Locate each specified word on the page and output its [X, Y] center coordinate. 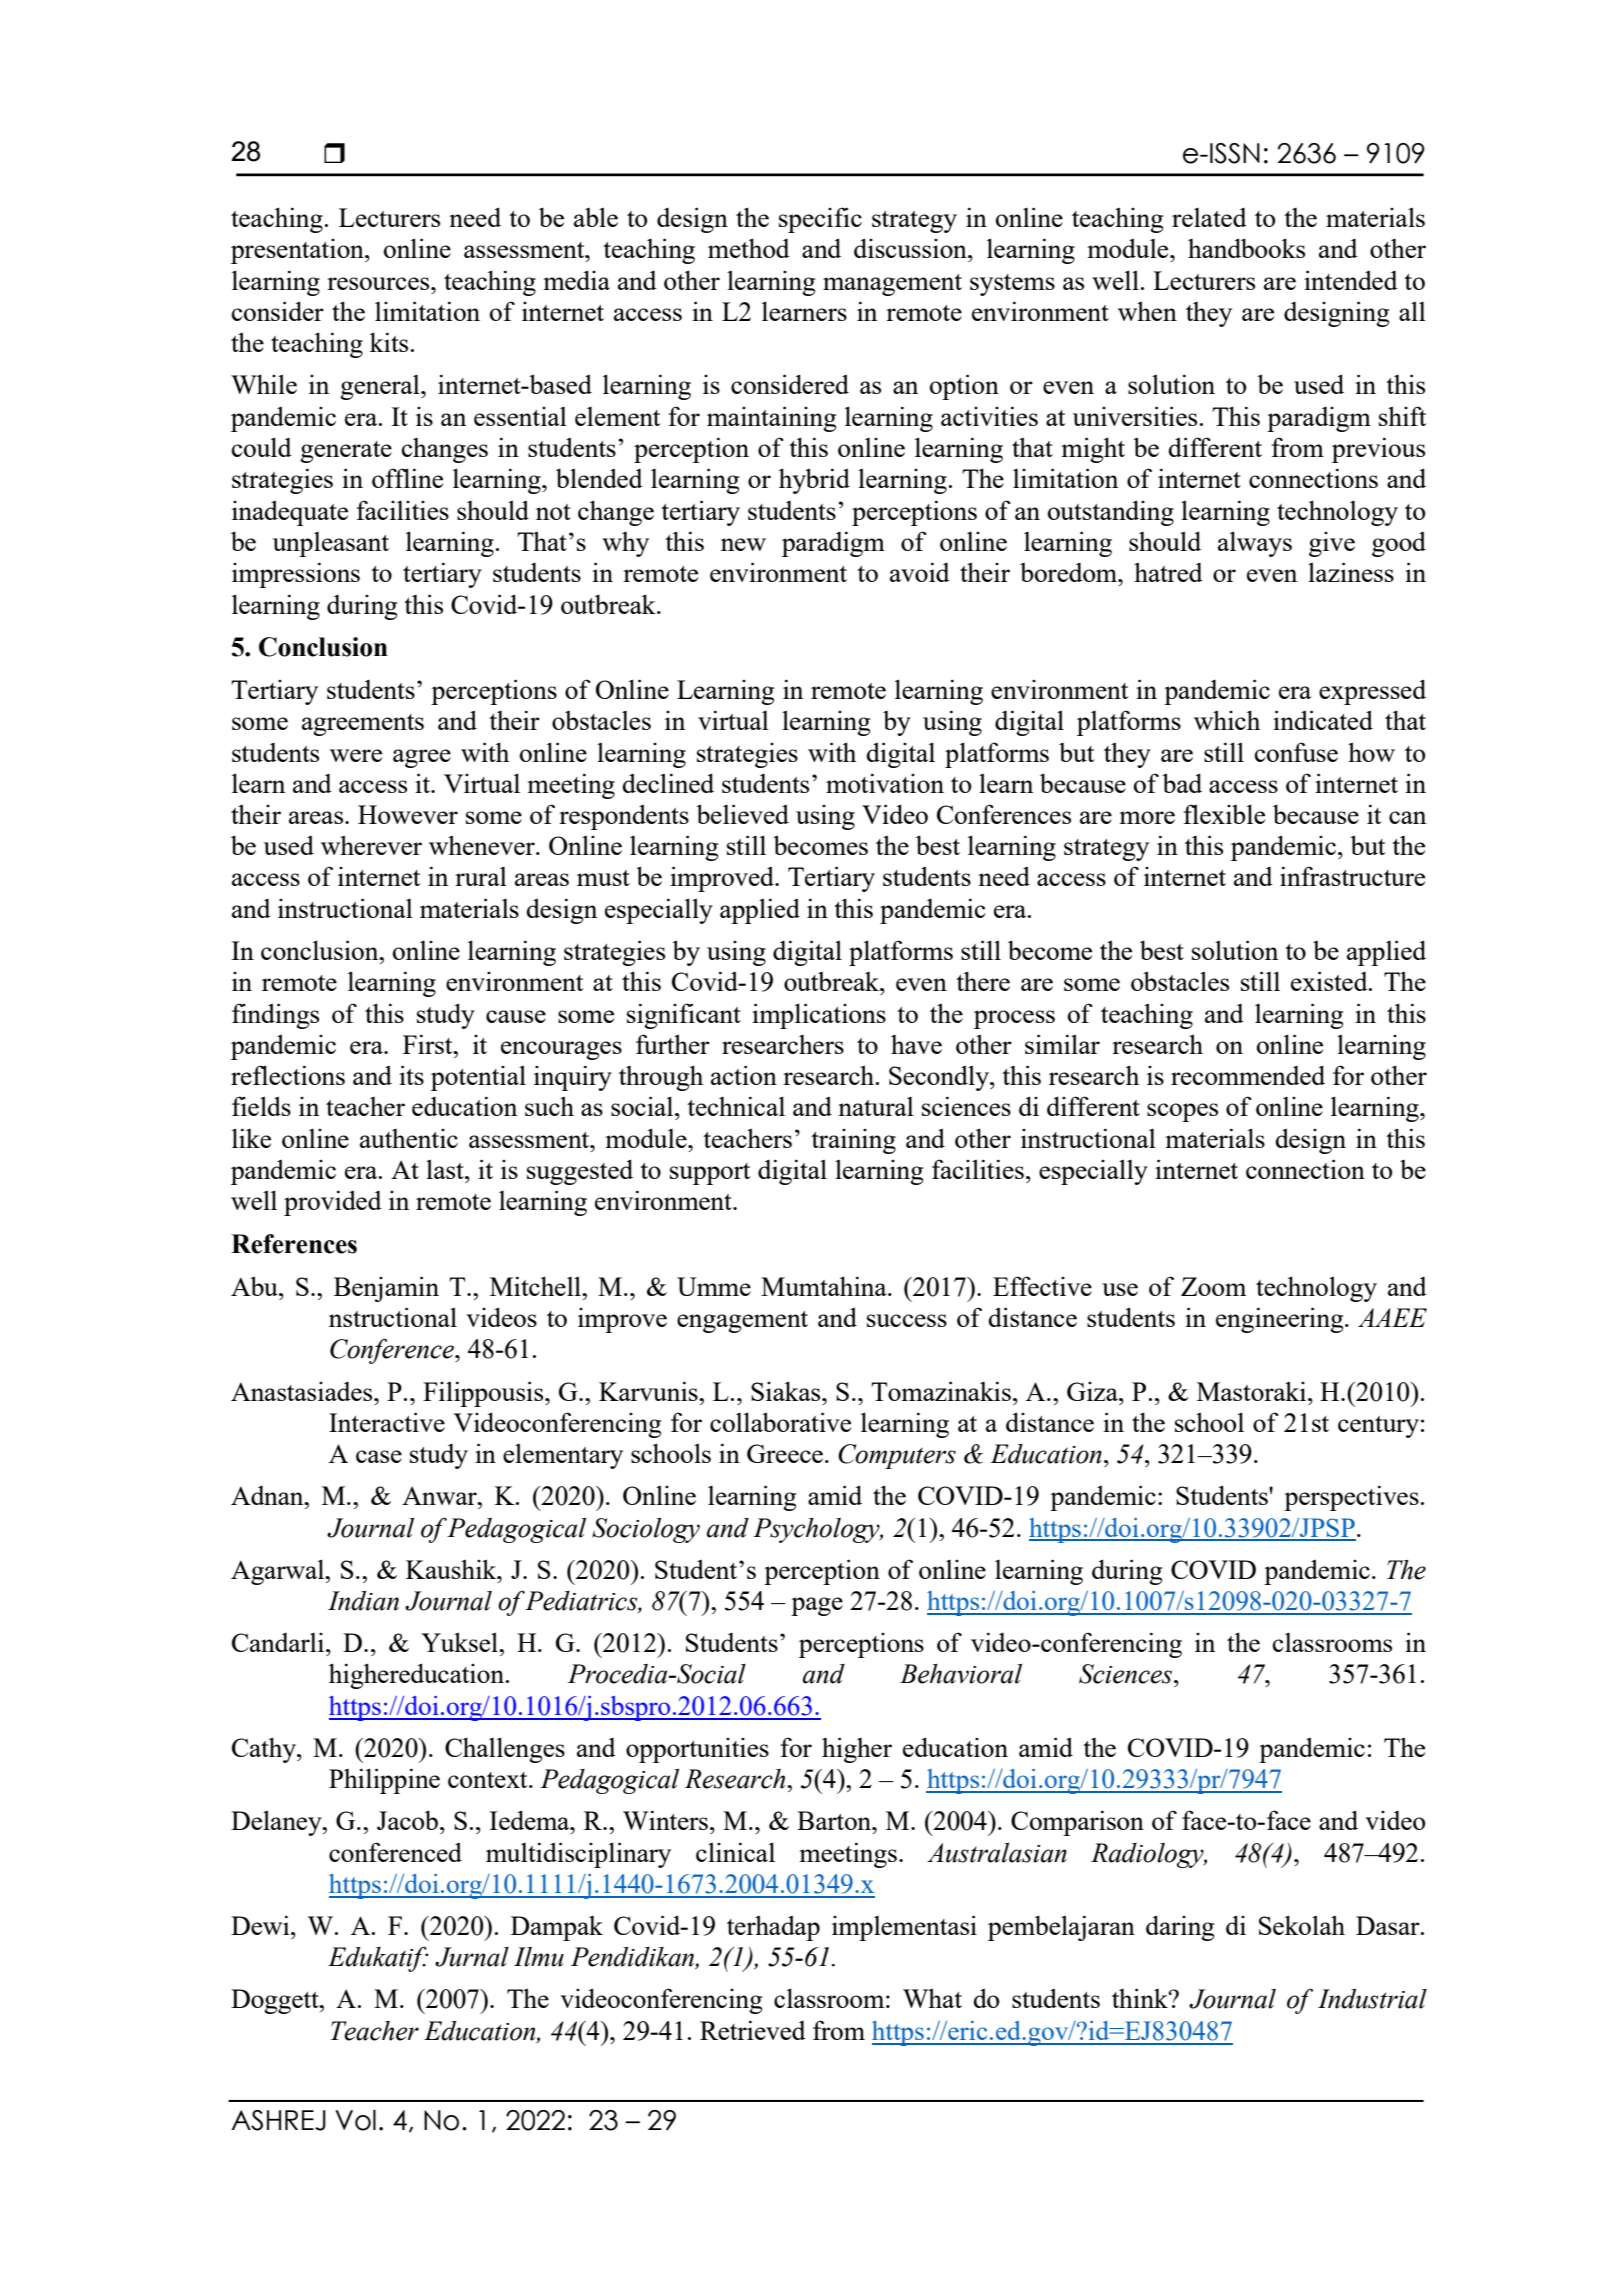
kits [389, 342]
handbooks [1246, 248]
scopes [1182, 1112]
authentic [409, 1138]
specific [820, 220]
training [853, 1141]
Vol [355, 2120]
